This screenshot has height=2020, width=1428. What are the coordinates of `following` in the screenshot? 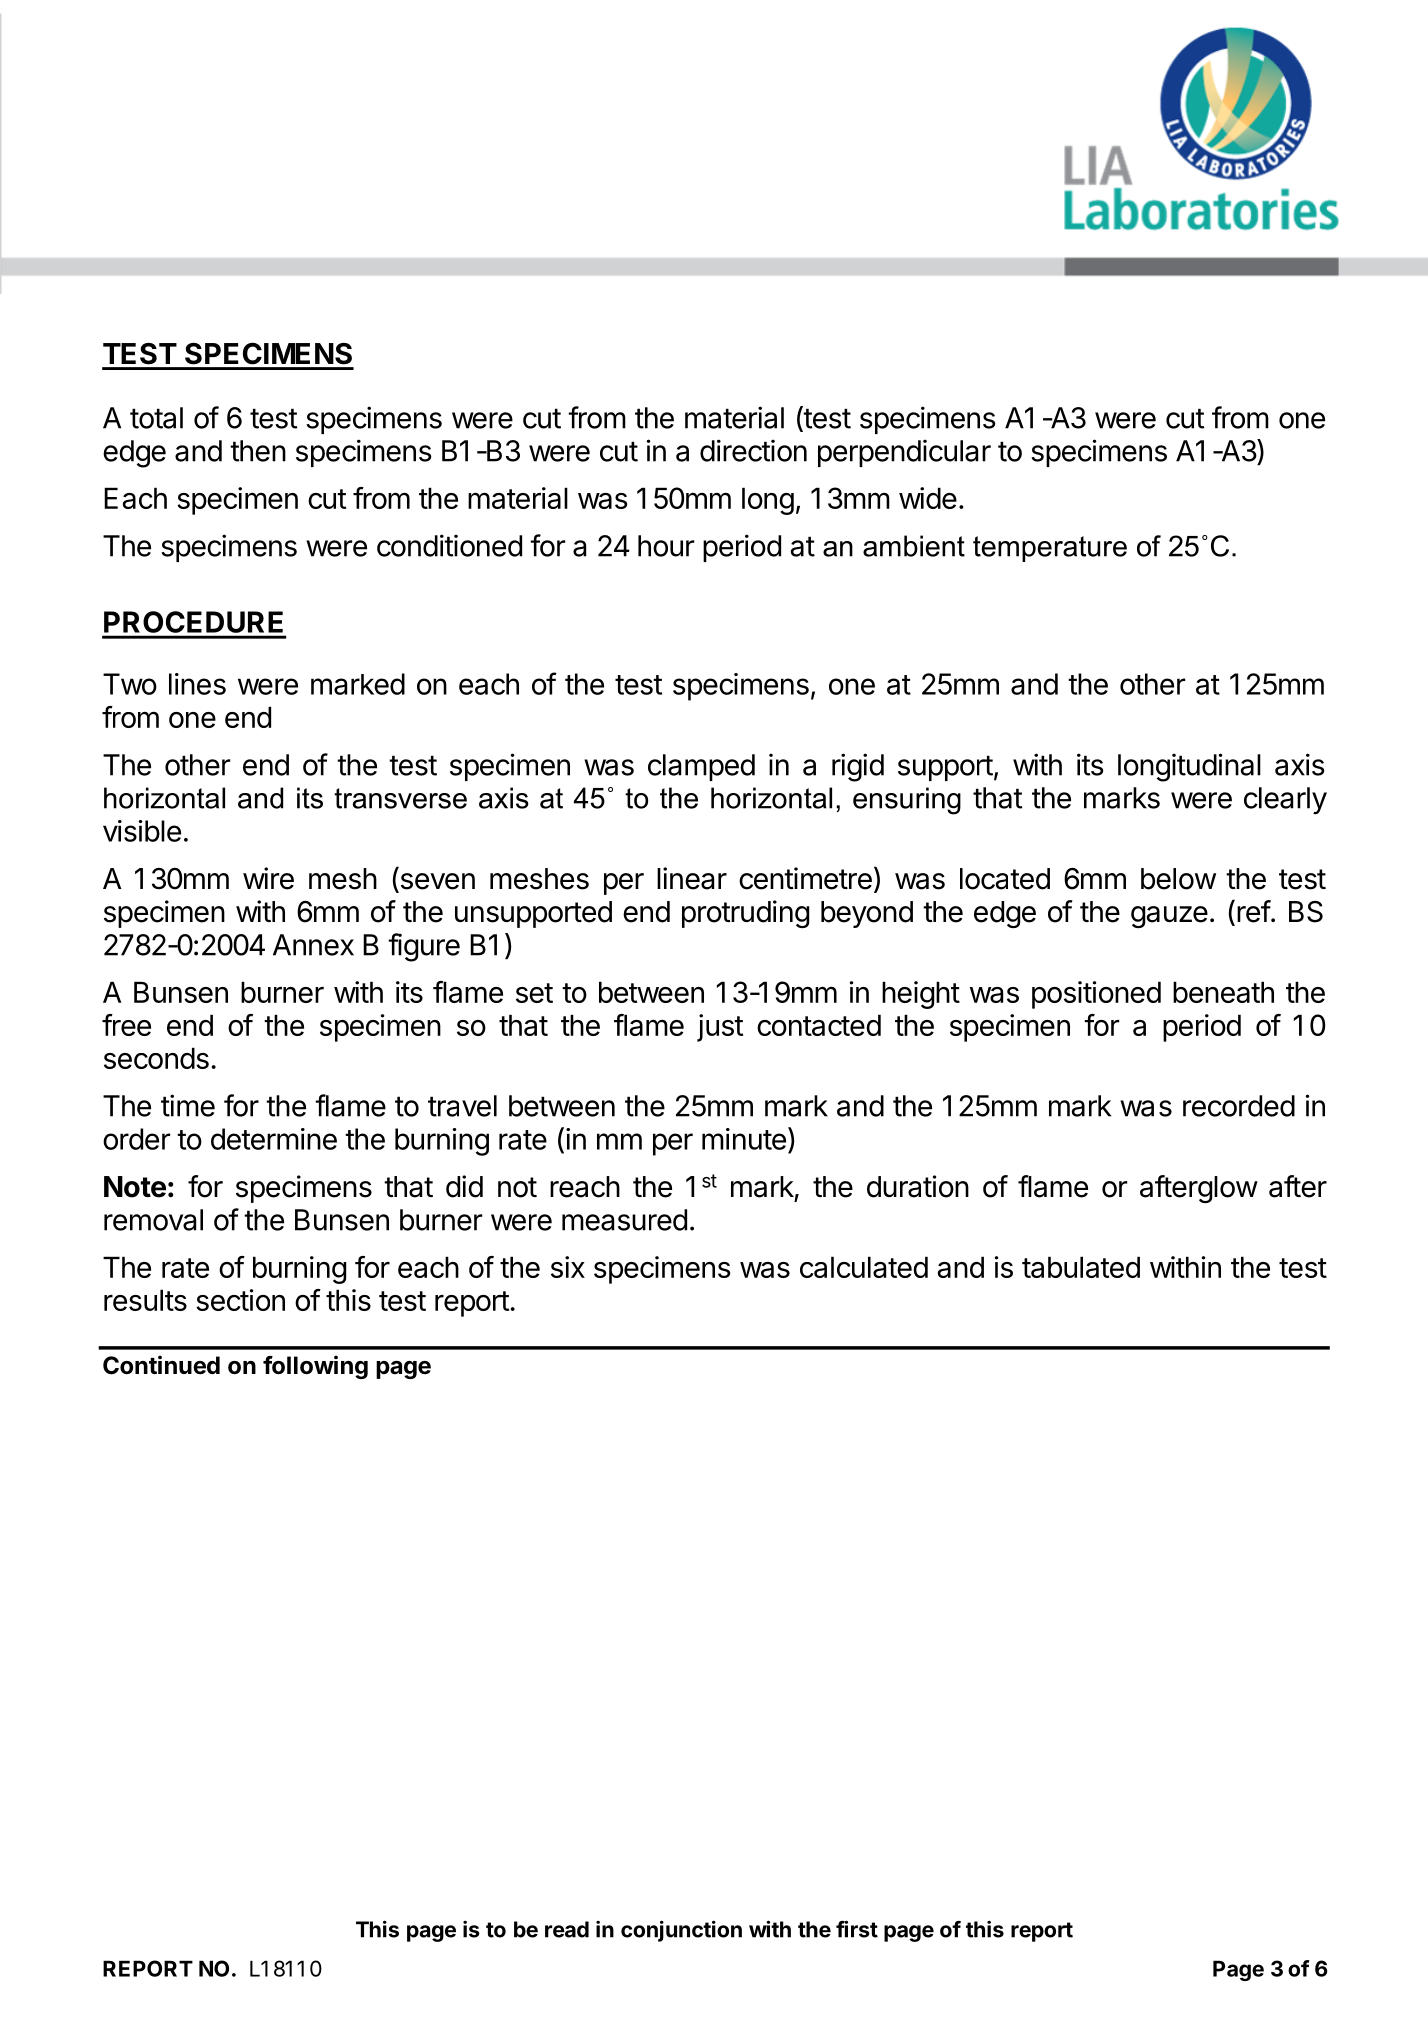 It's located at (315, 1367).
